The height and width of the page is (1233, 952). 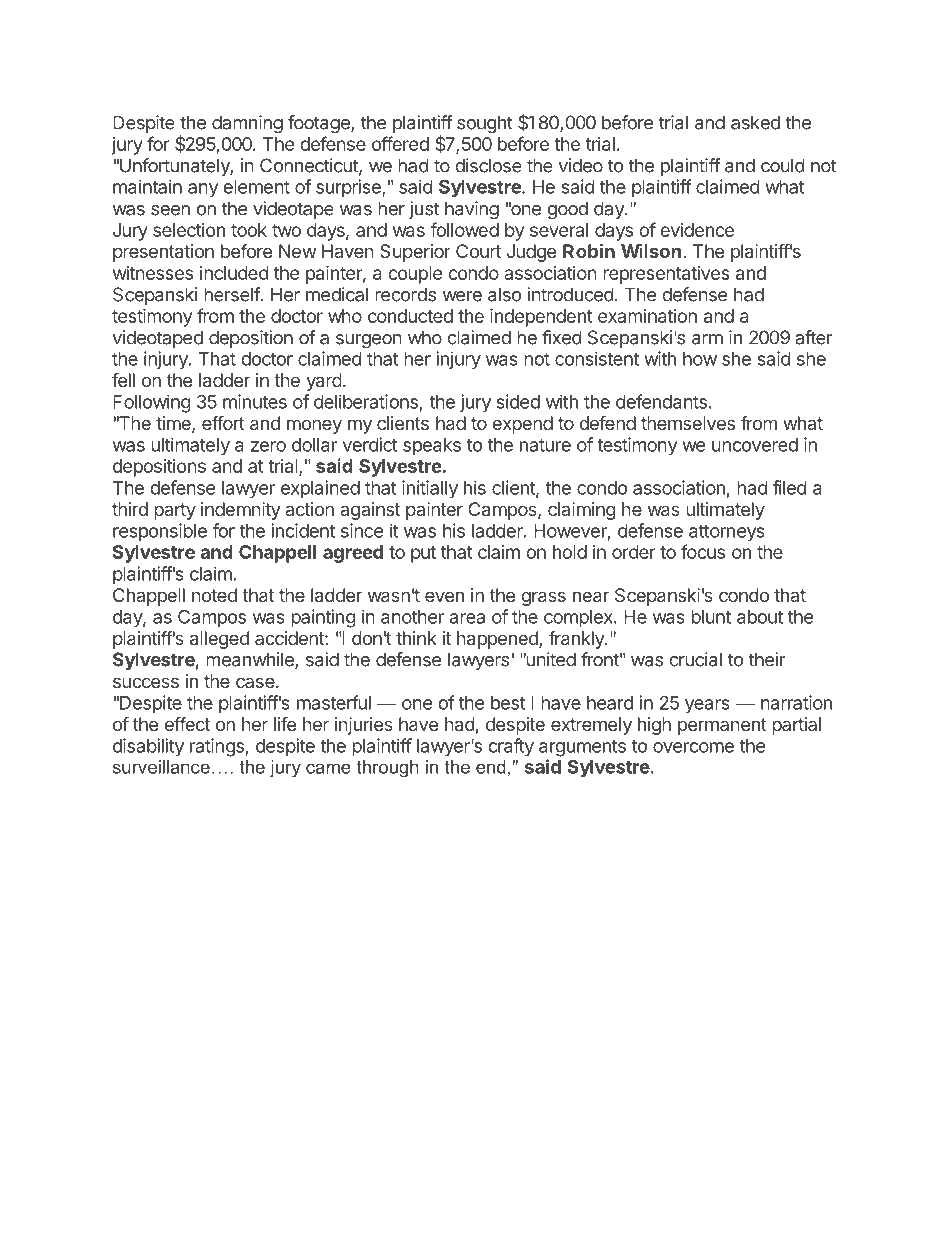 What do you see at coordinates (755, 122) in the page?
I see `asked` at bounding box center [755, 122].
